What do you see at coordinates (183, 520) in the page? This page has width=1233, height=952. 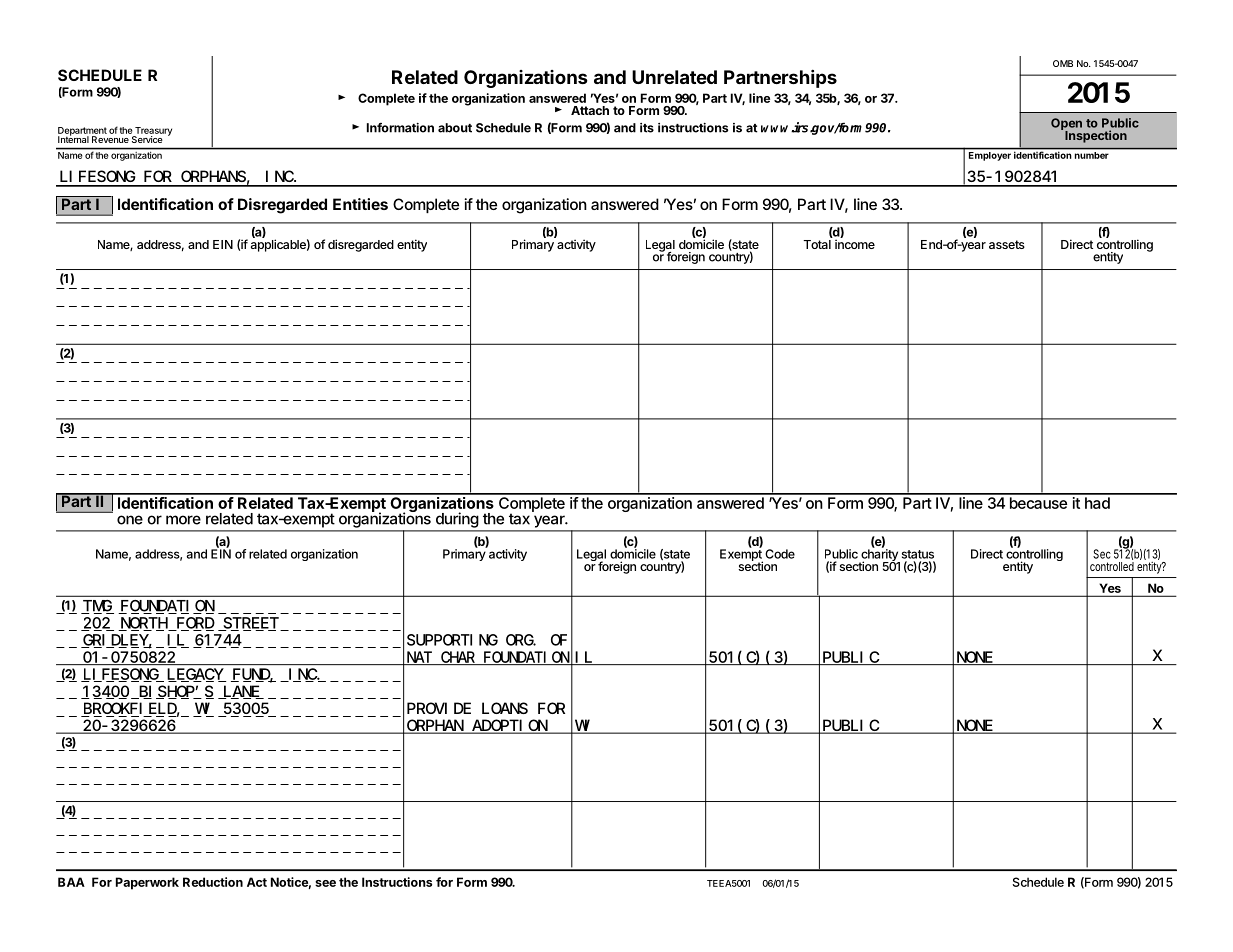 I see `more` at bounding box center [183, 520].
